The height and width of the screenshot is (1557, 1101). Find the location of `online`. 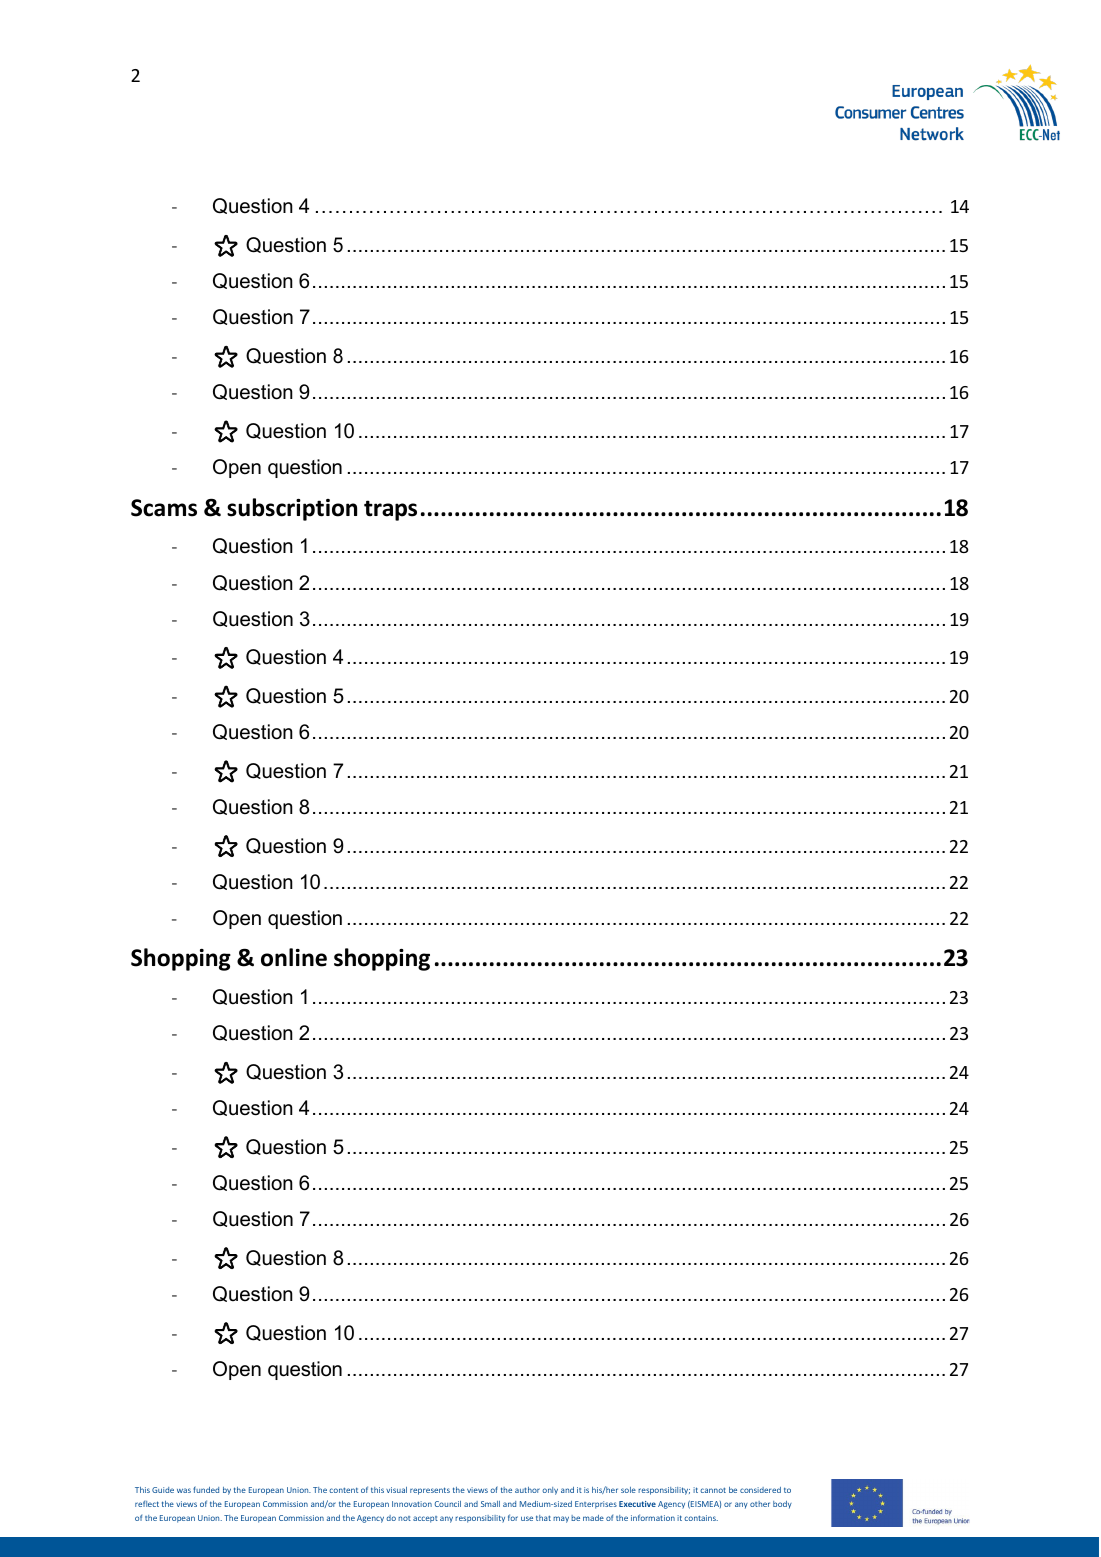

online is located at coordinates (294, 957).
